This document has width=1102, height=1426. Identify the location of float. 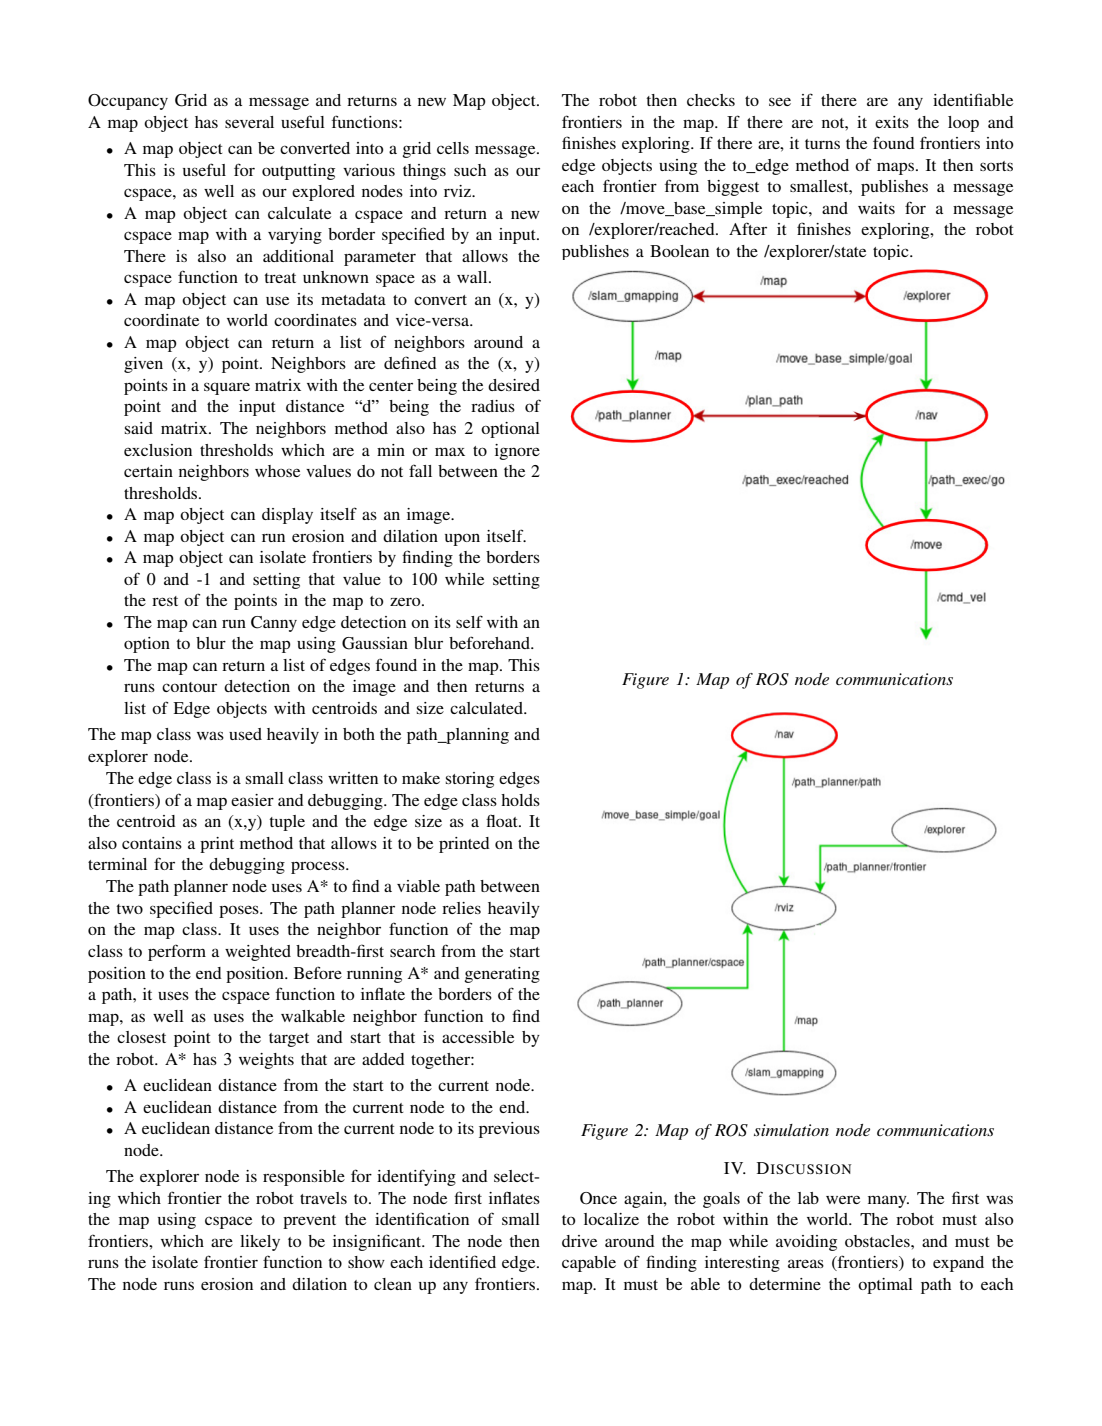
(503, 821).
